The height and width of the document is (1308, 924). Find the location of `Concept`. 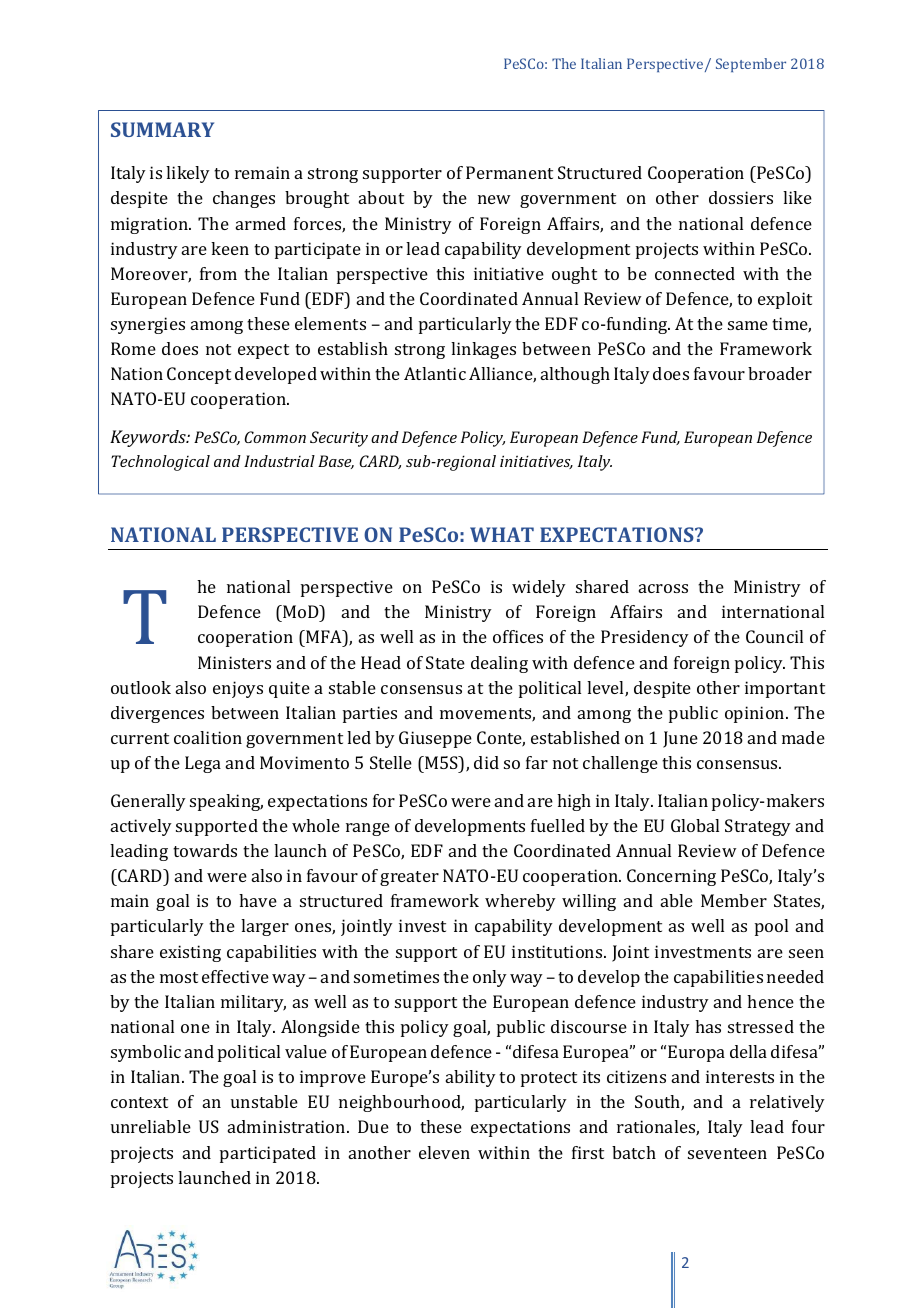

Concept is located at coordinates (199, 375).
